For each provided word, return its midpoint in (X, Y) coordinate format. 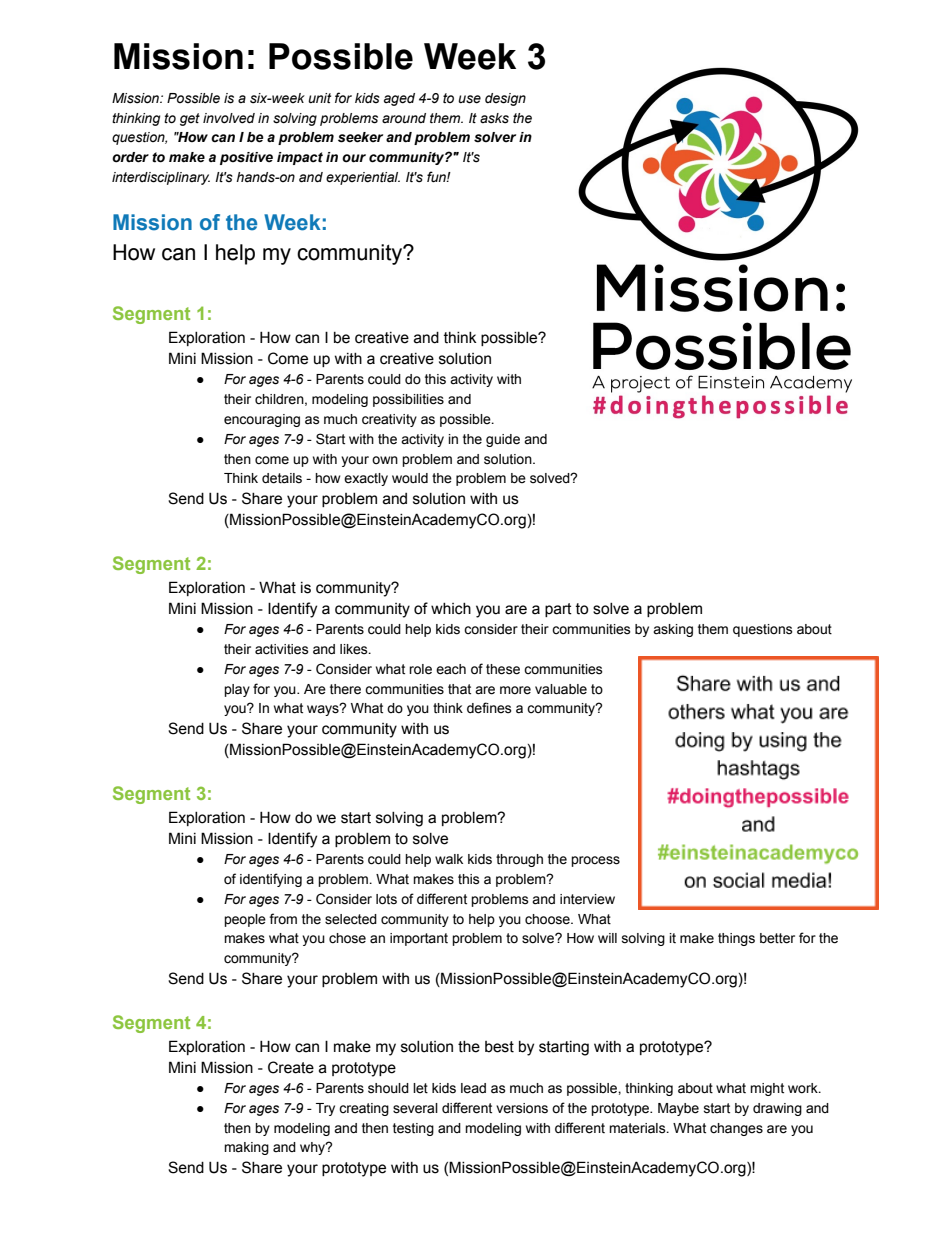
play (237, 690)
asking (673, 630)
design (505, 99)
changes (736, 1129)
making (246, 1148)
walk (449, 859)
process (595, 861)
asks (494, 118)
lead (473, 1088)
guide (503, 440)
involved (229, 118)
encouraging (262, 420)
